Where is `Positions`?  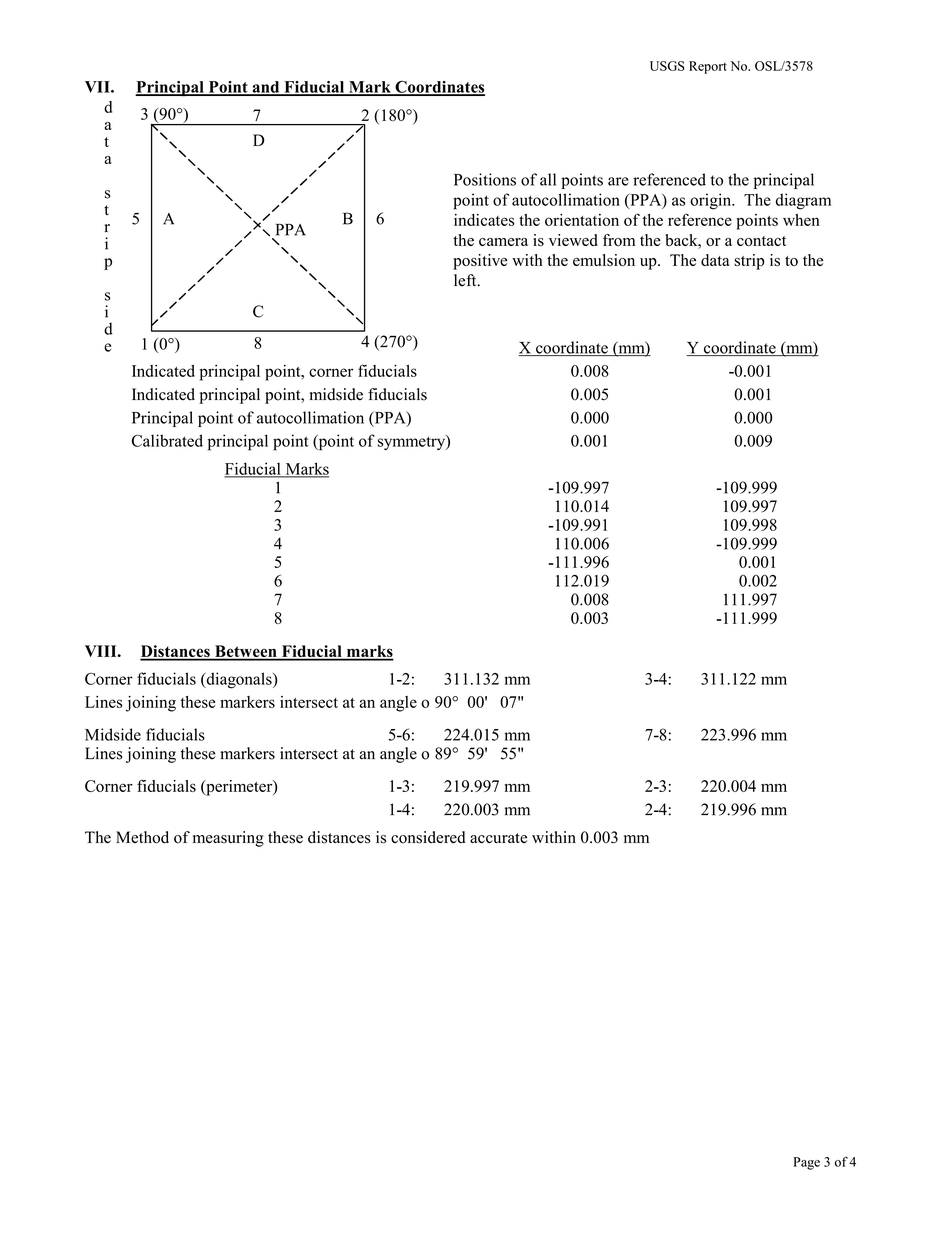 Positions is located at coordinates (485, 179).
